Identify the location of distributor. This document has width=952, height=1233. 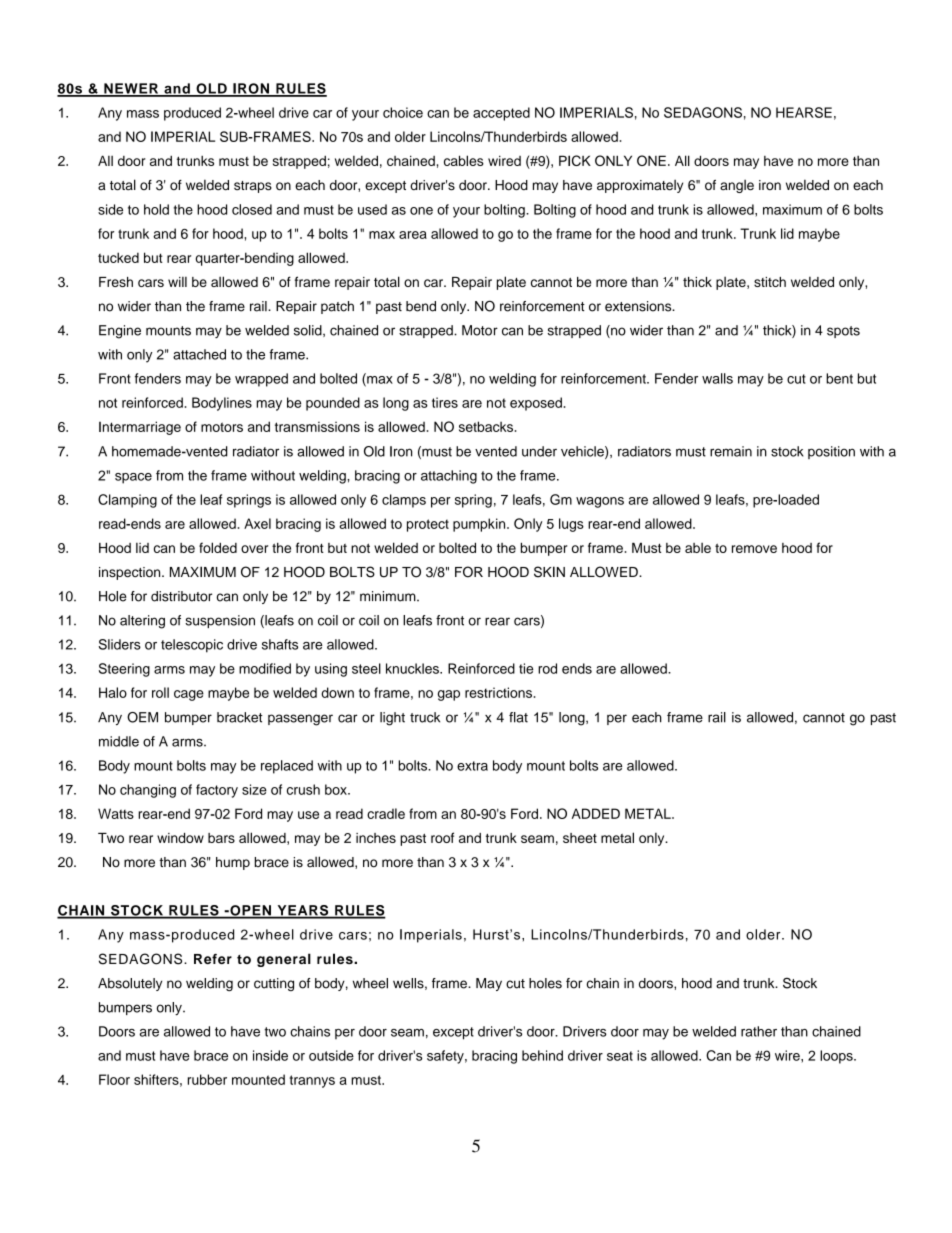
(181, 596).
